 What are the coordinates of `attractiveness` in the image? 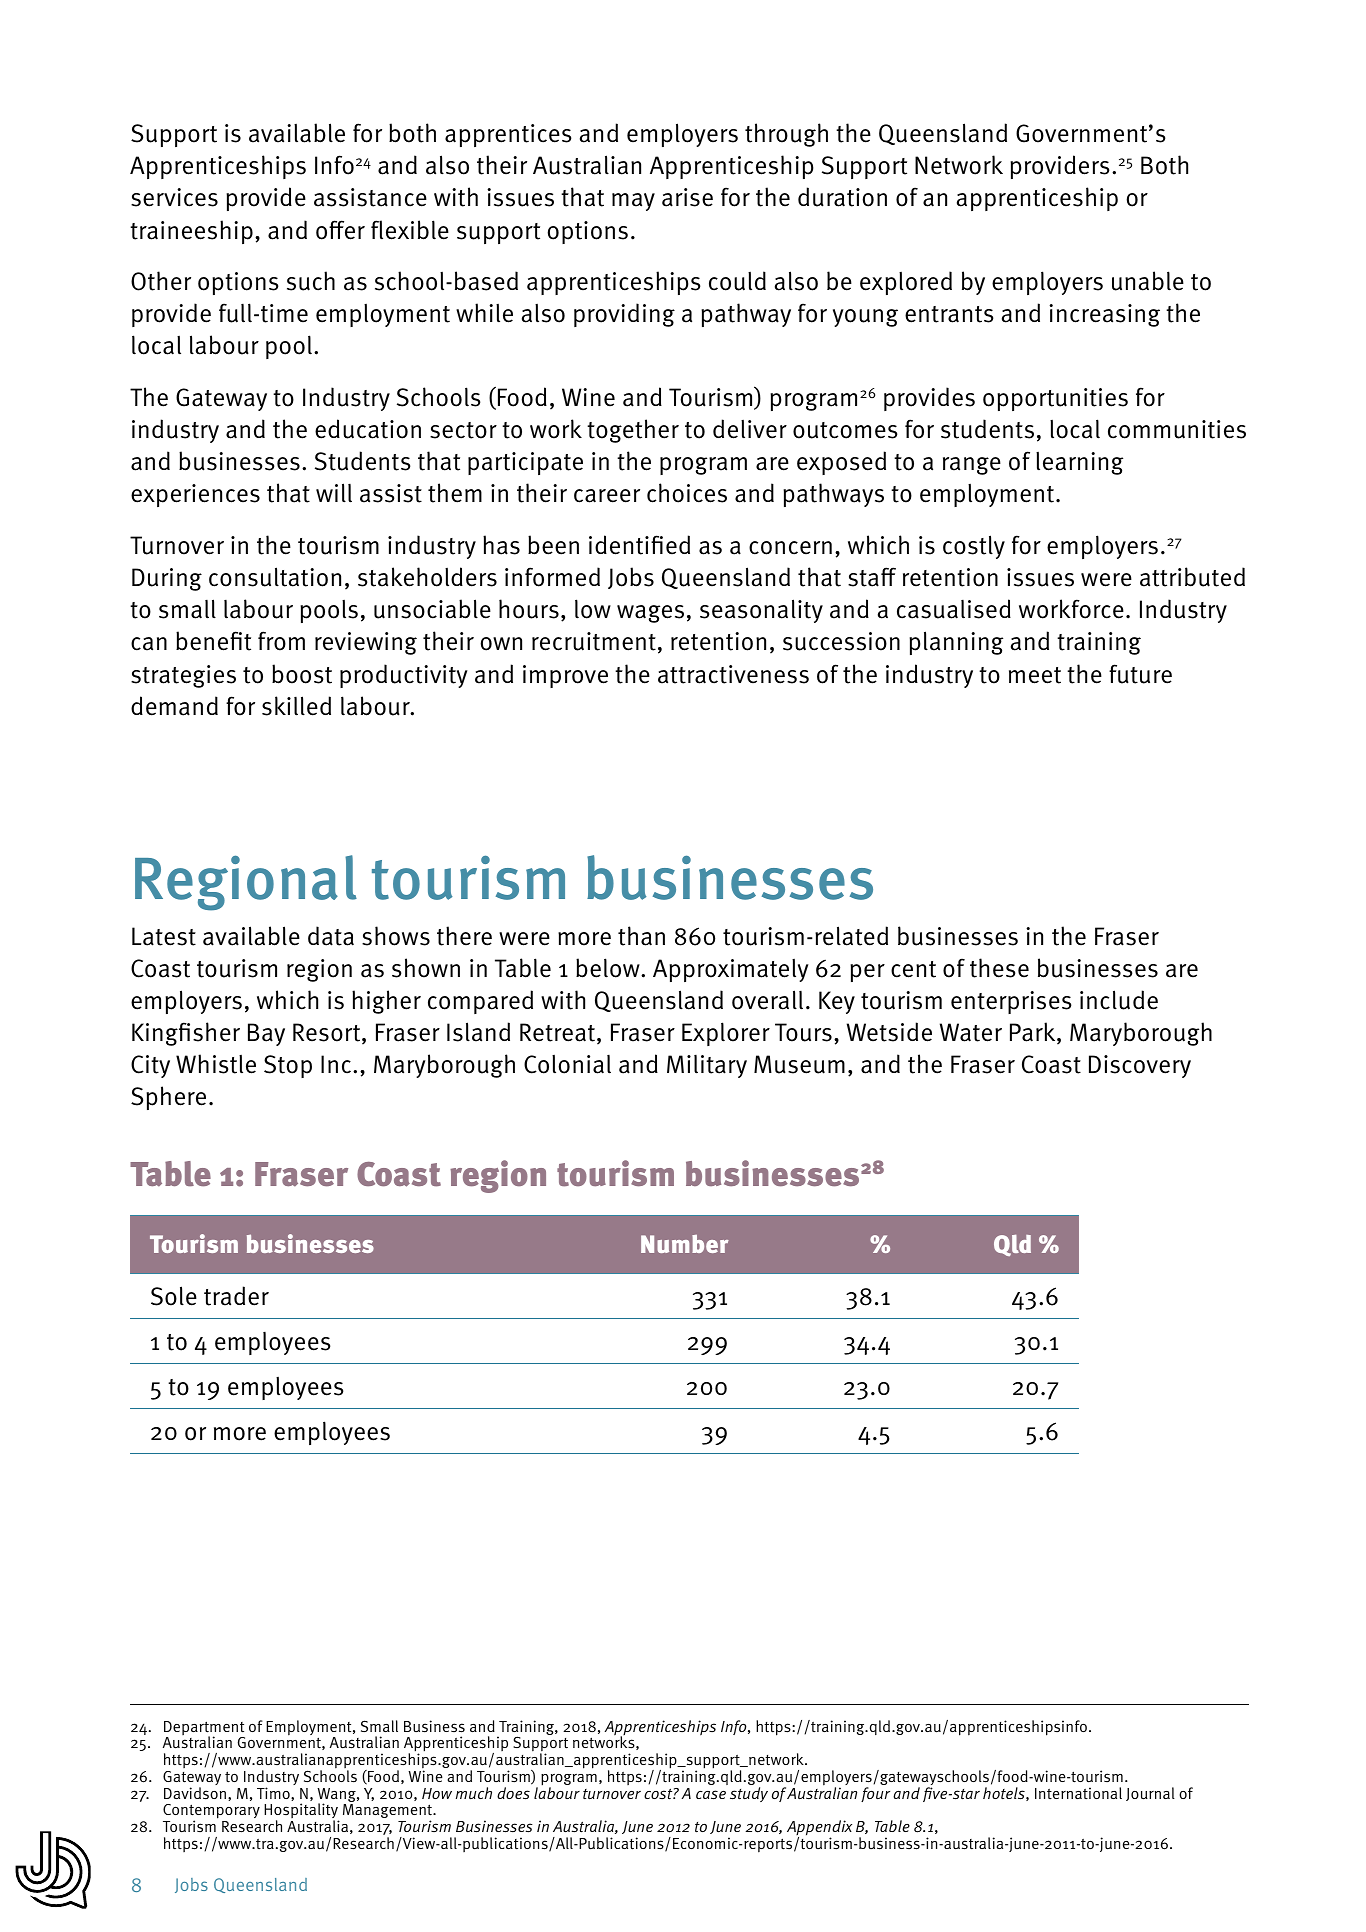 It's located at (733, 674).
